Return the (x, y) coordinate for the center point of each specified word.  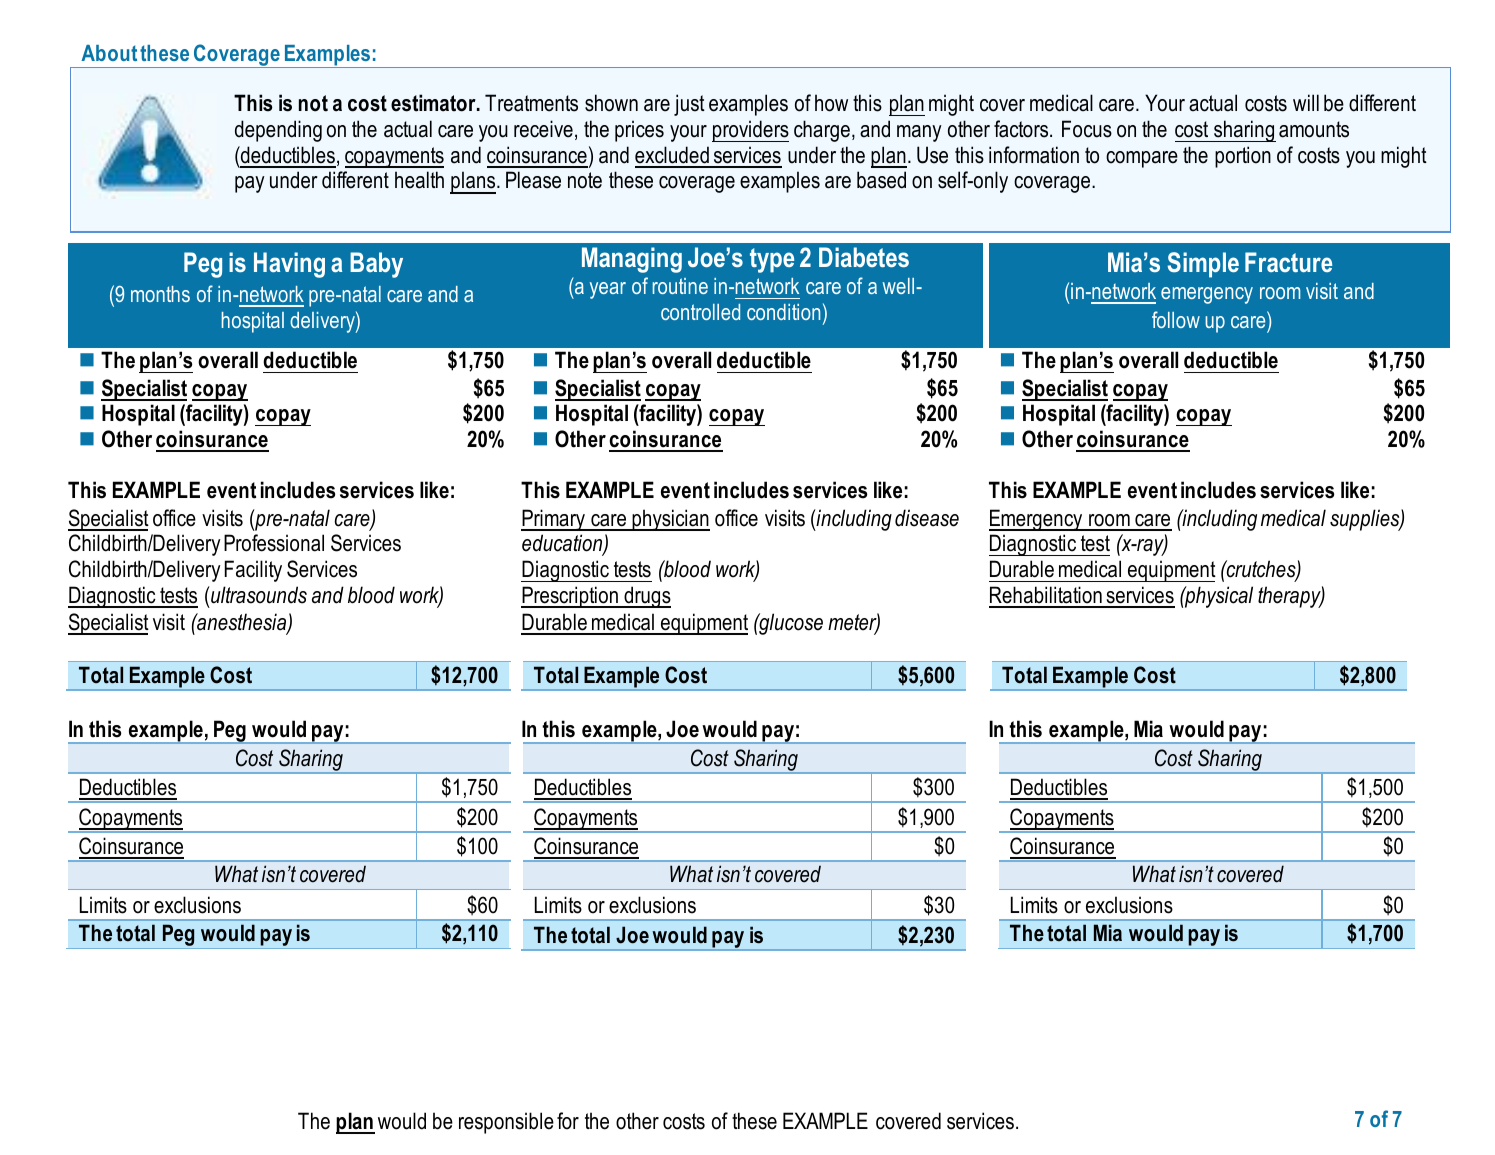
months (160, 294)
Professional (274, 543)
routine (680, 286)
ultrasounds (258, 595)
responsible (506, 1123)
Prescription (571, 597)
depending (278, 131)
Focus (1087, 129)
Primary (554, 520)
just (689, 105)
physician (670, 520)
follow (1176, 319)
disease (927, 518)
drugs (646, 597)
